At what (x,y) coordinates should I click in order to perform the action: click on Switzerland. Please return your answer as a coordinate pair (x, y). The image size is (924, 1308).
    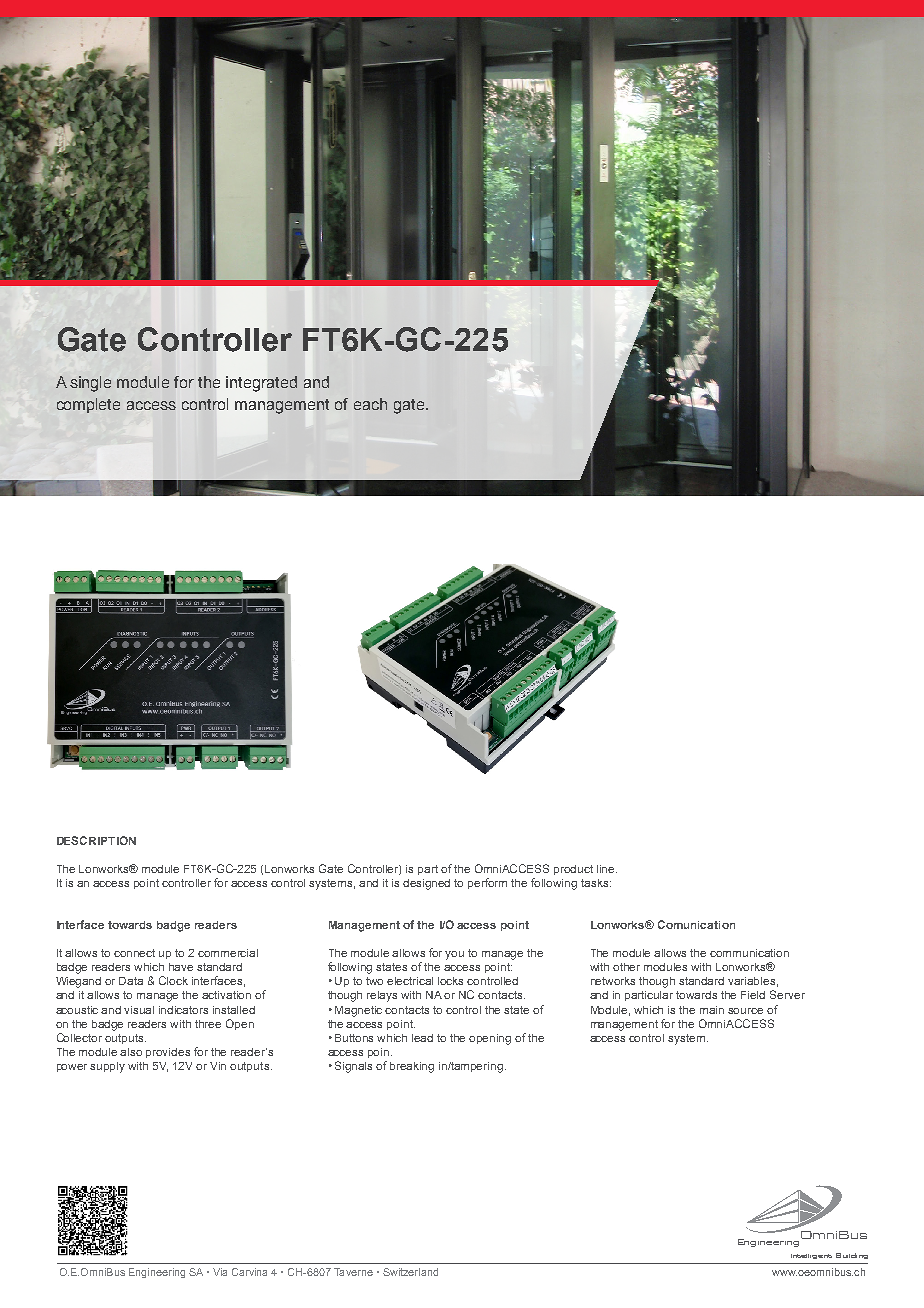
    Looking at the image, I should click on (410, 1272).
